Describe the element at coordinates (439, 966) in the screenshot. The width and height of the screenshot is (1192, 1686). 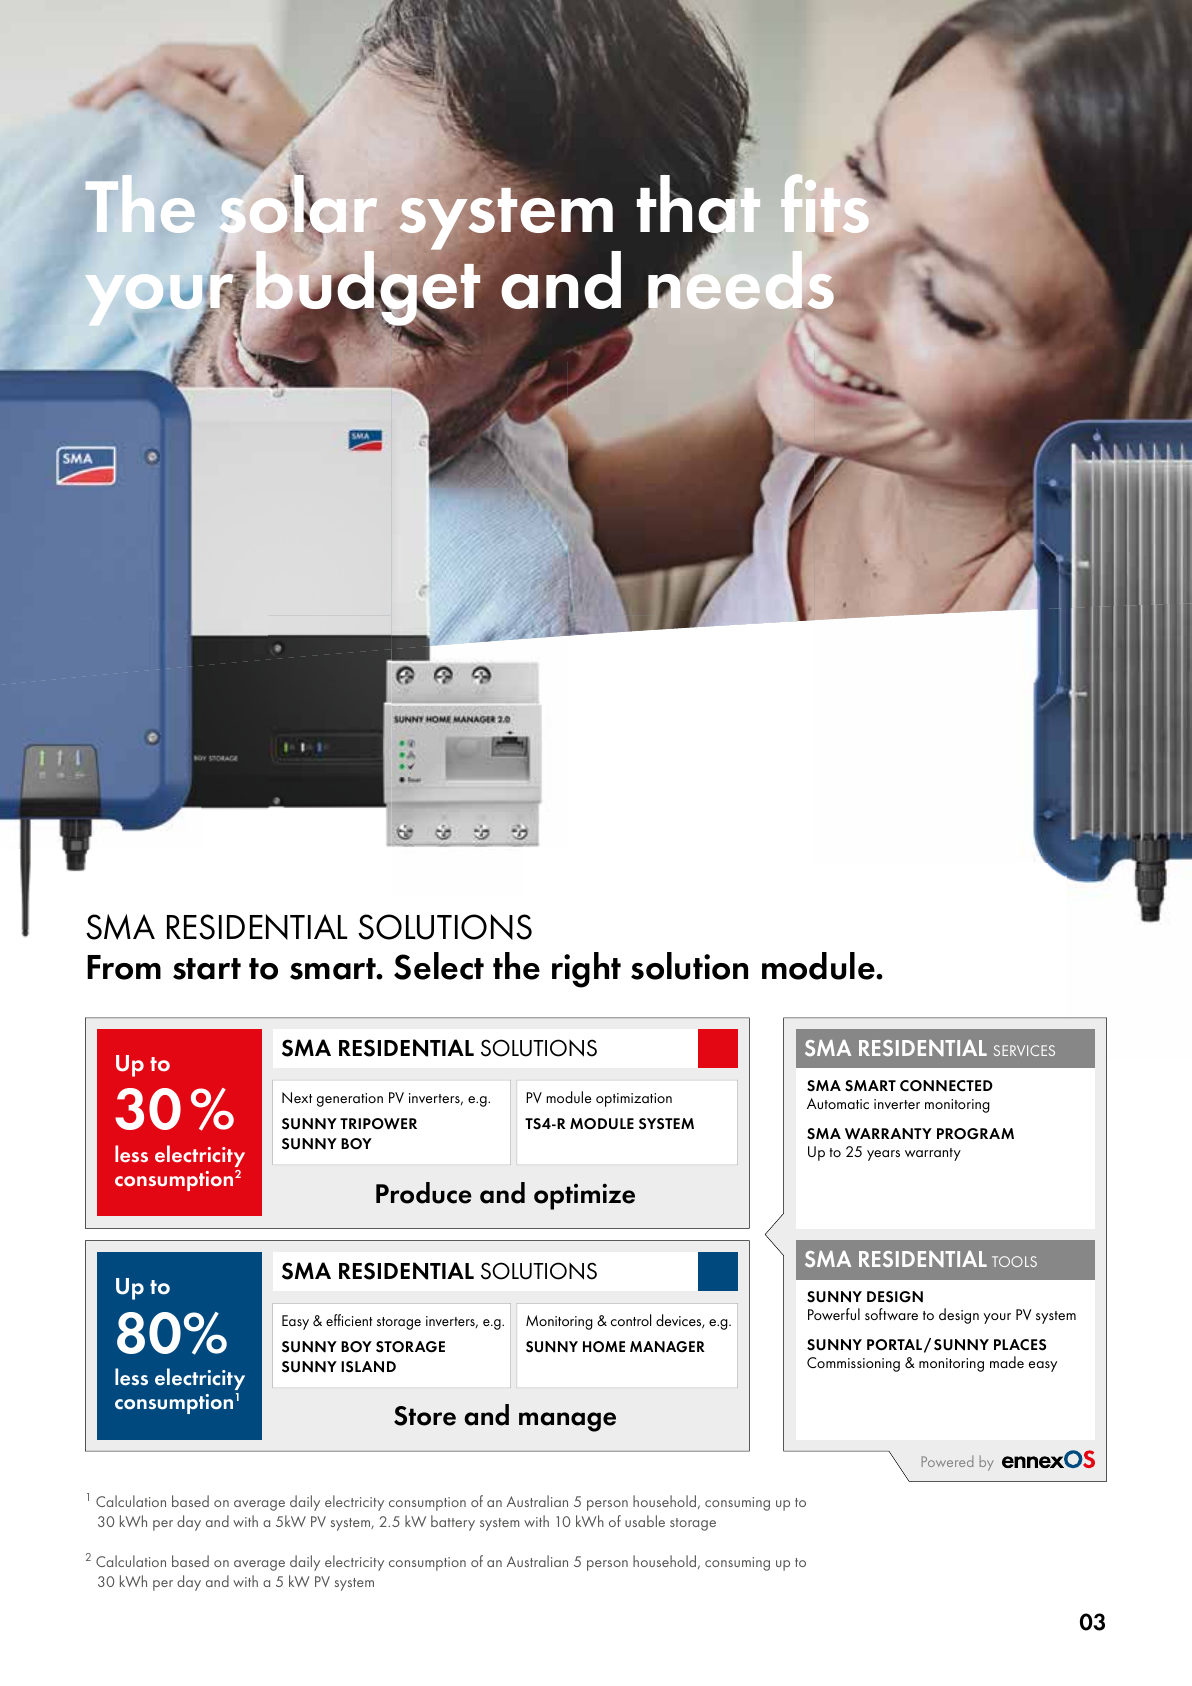
I see `Select` at that location.
